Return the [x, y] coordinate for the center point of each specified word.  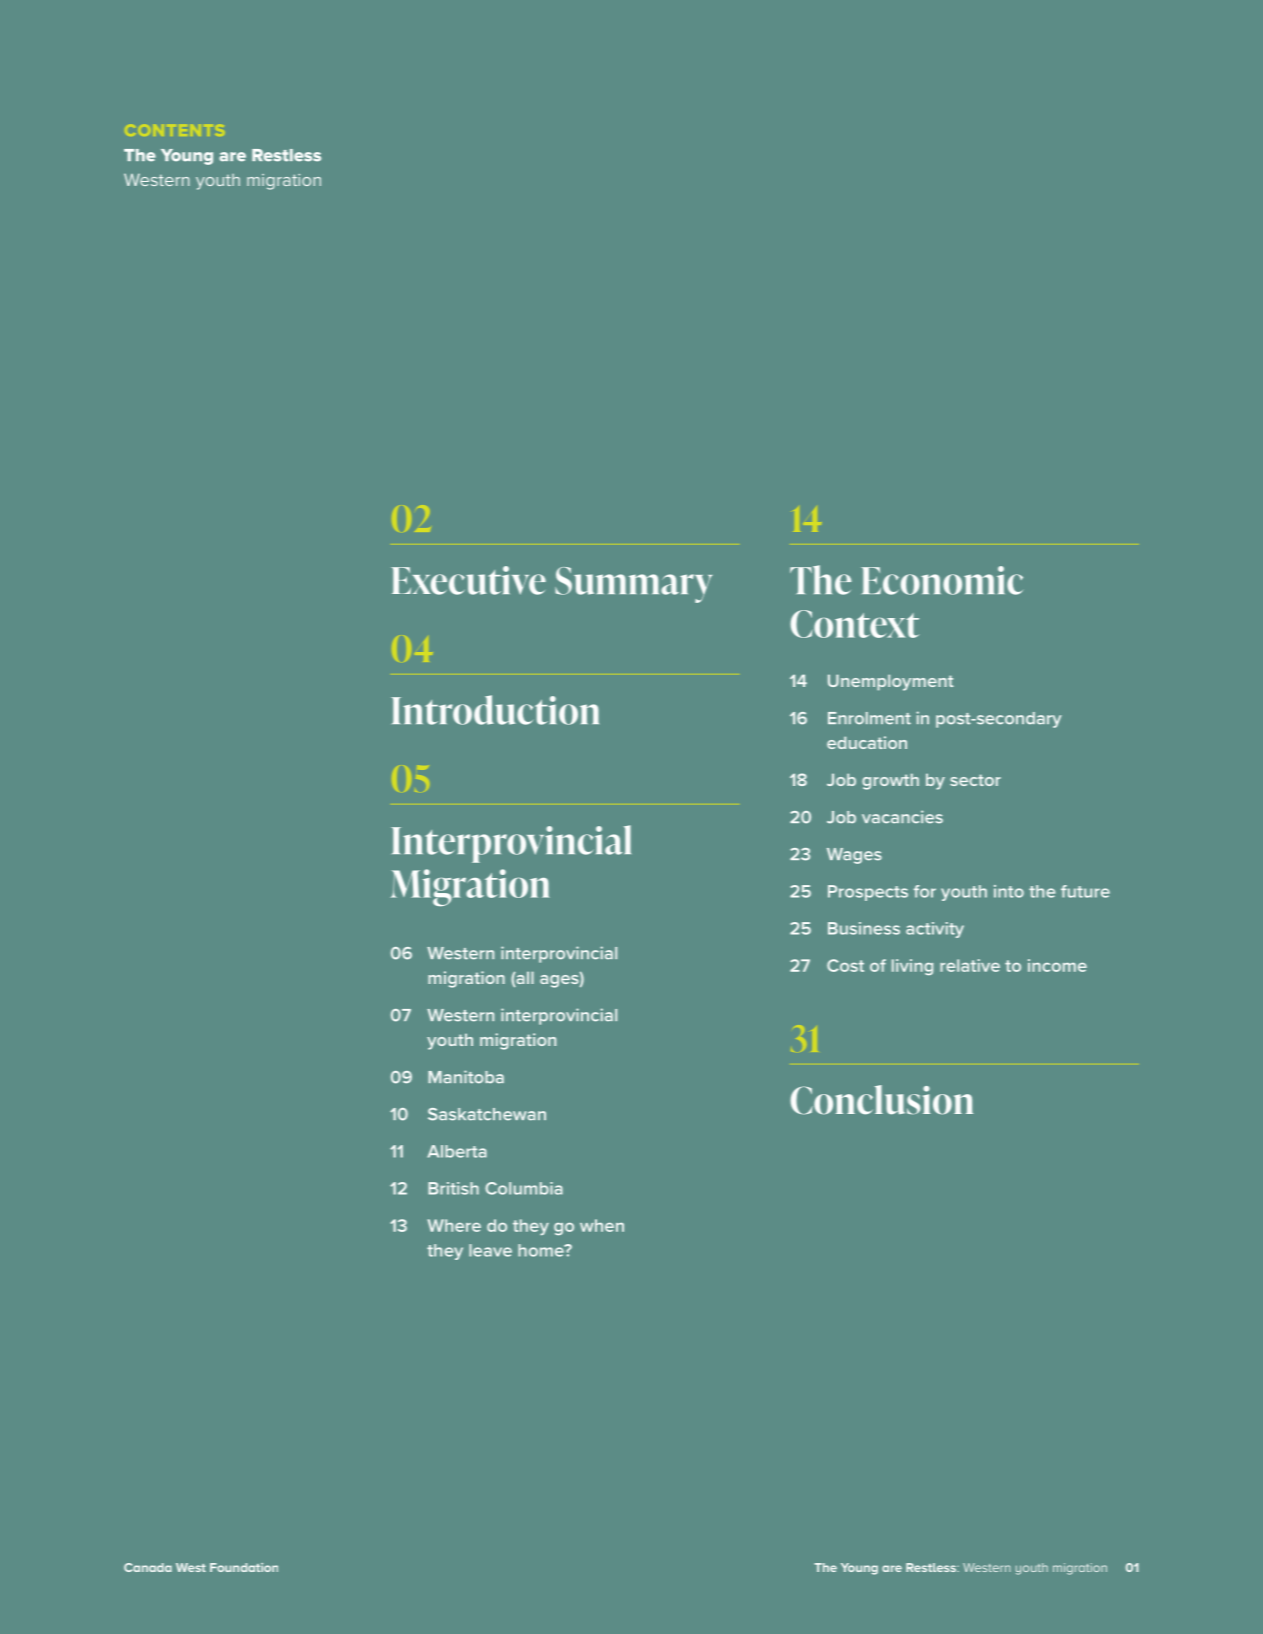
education [867, 742]
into [1009, 891]
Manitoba [466, 1077]
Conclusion [881, 1100]
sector [975, 780]
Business [864, 928]
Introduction [495, 710]
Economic [942, 580]
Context [854, 624]
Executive [468, 580]
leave [490, 1250]
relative [970, 965]
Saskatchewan [487, 1114]
